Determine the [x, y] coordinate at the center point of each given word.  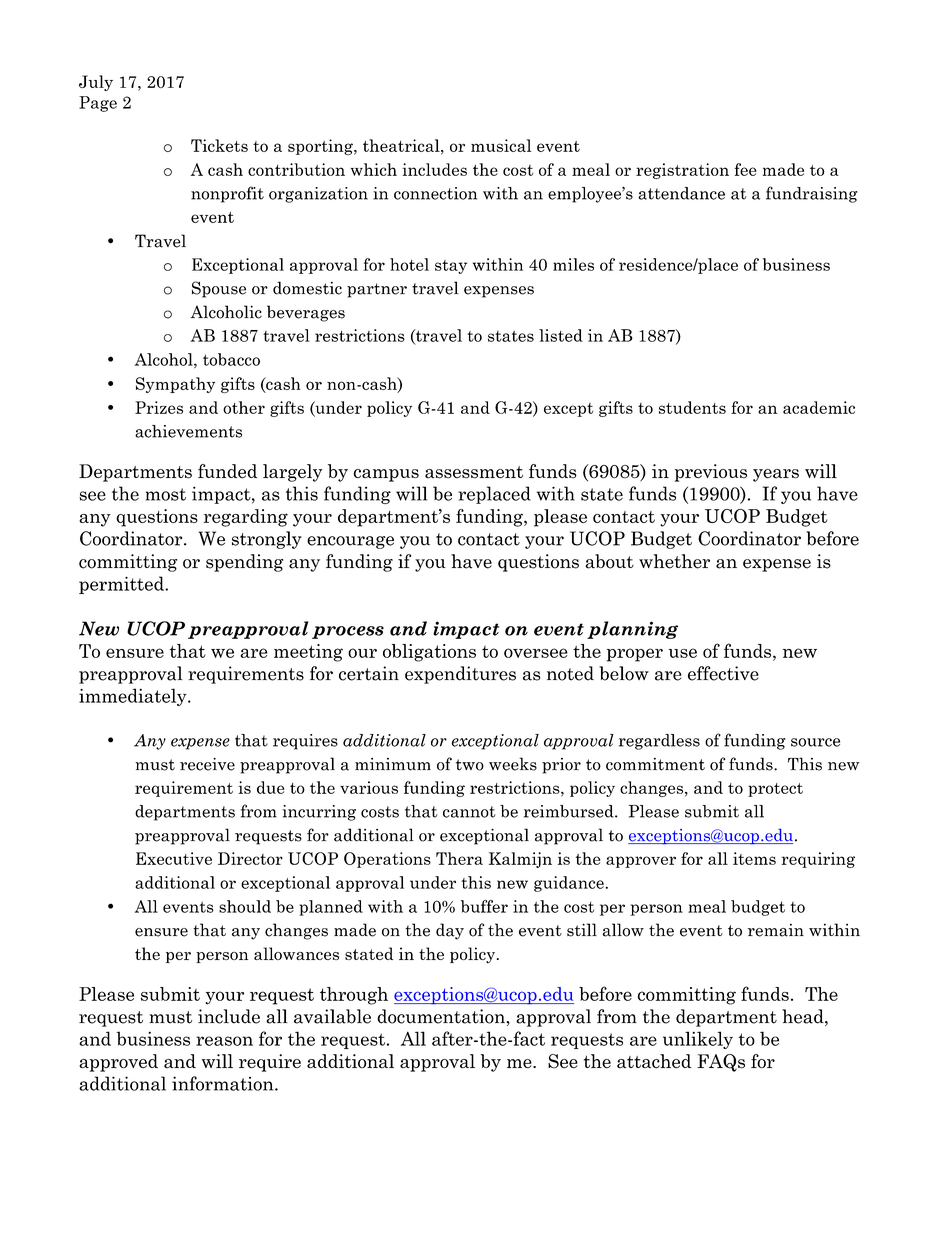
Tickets [219, 145]
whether [674, 561]
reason [224, 1041]
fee [746, 169]
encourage [350, 542]
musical [501, 145]
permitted [122, 585]
